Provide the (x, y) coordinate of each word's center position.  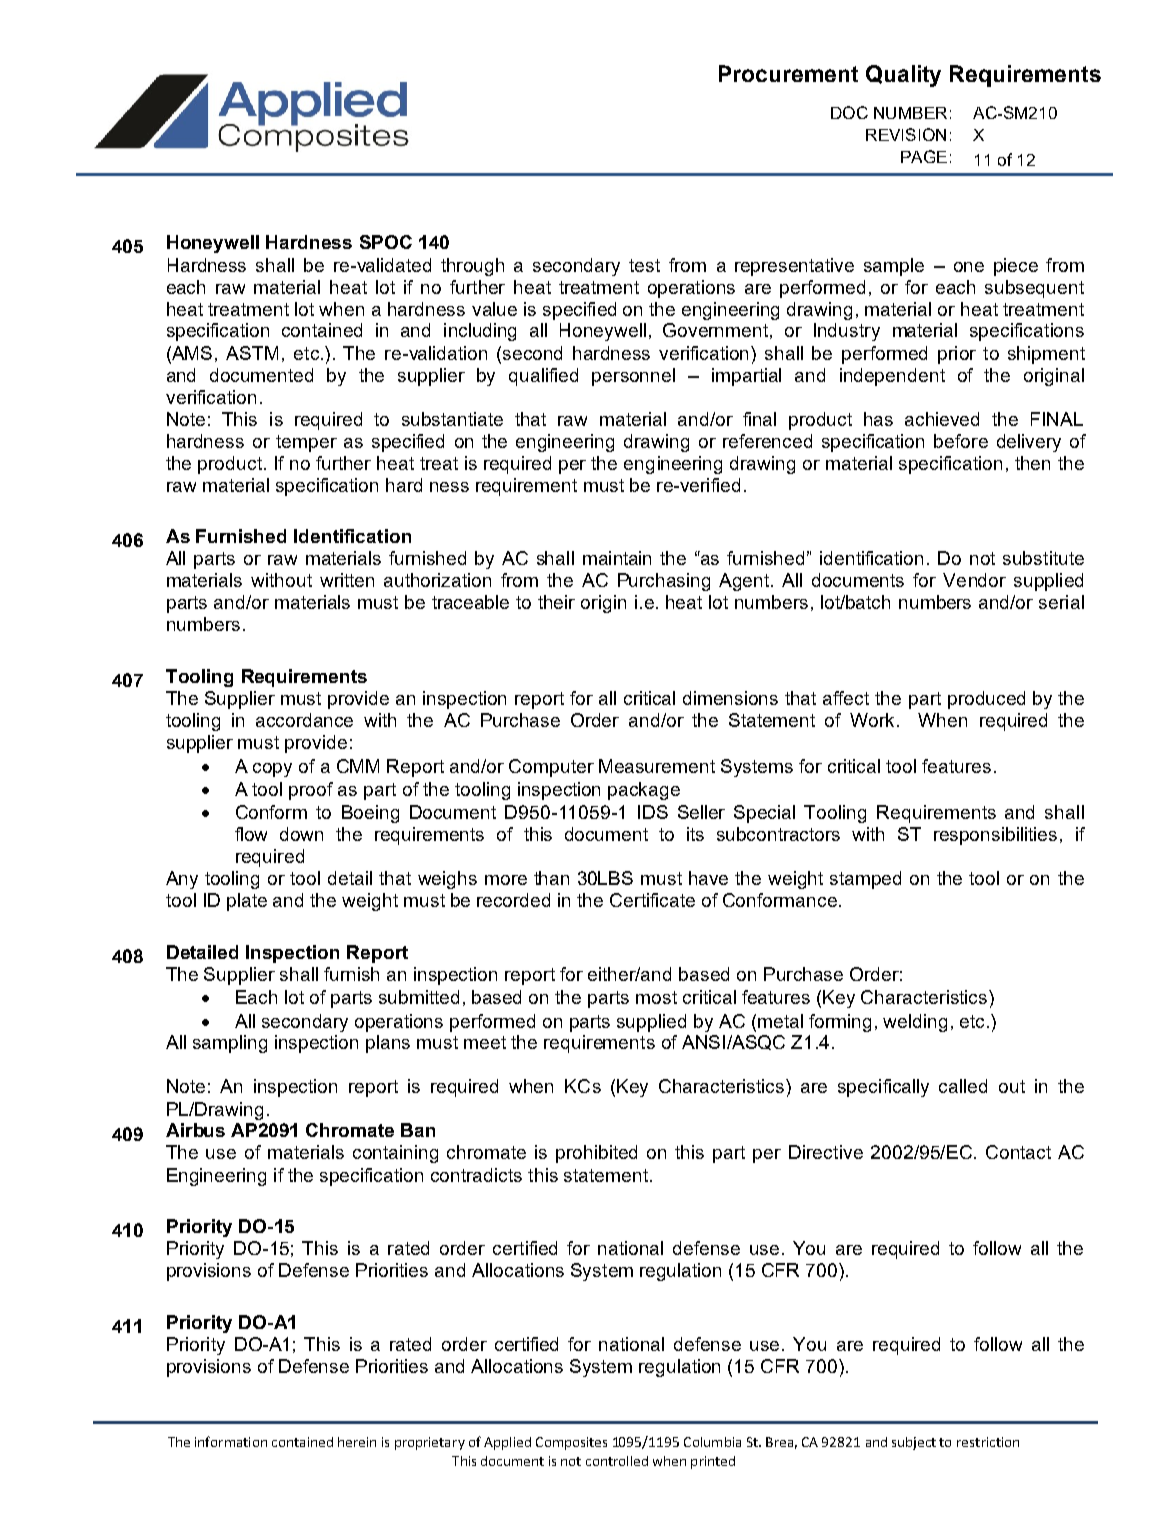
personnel (633, 377)
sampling (230, 1044)
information (231, 1441)
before (961, 441)
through (472, 267)
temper (306, 443)
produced (986, 700)
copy (272, 770)
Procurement (788, 73)
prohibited (596, 1154)
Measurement (657, 766)
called (963, 1086)
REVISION (906, 134)
